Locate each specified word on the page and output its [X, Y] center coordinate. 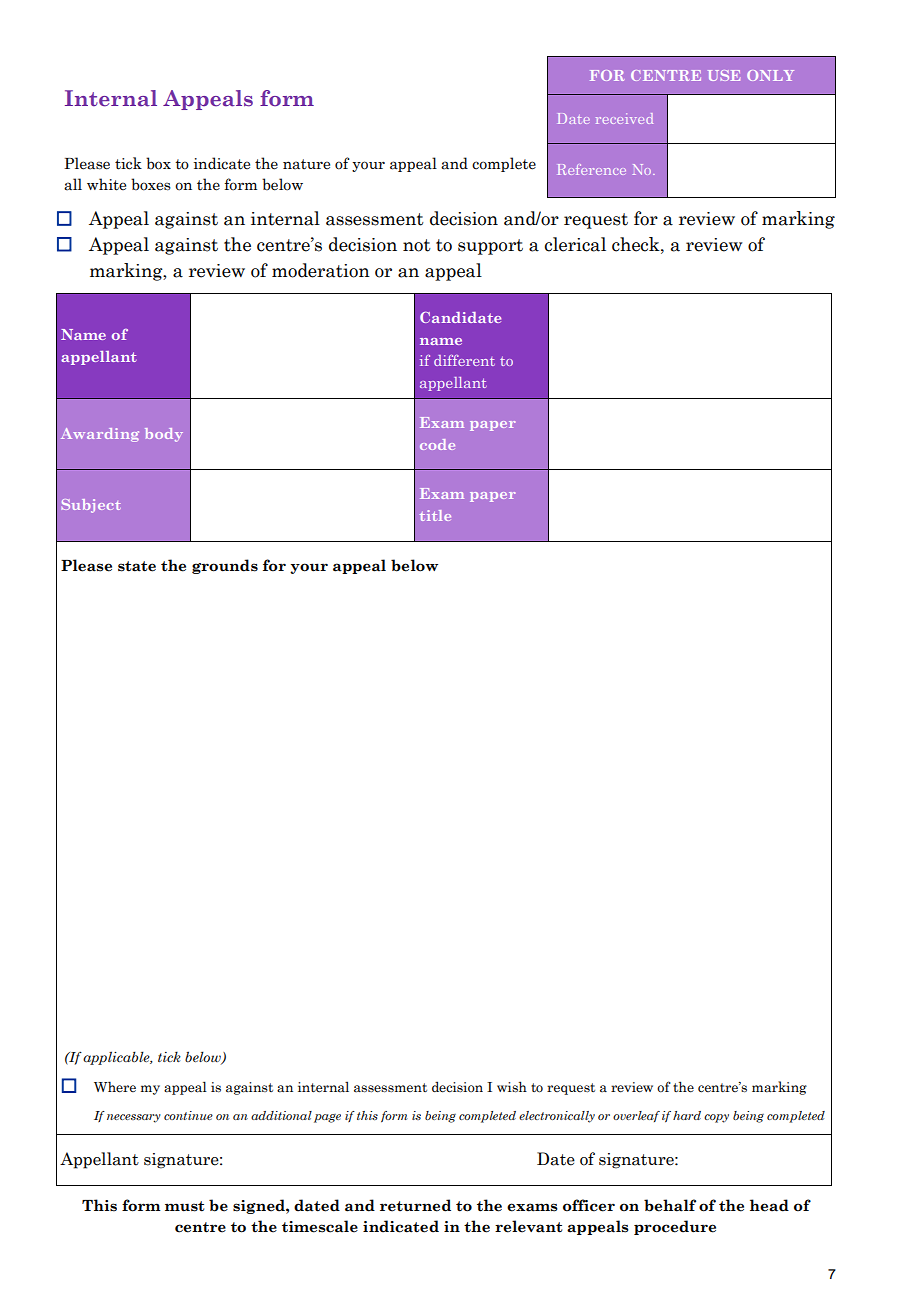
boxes [151, 184]
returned [415, 1205]
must [184, 1206]
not [417, 245]
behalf [670, 1205]
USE [724, 75]
